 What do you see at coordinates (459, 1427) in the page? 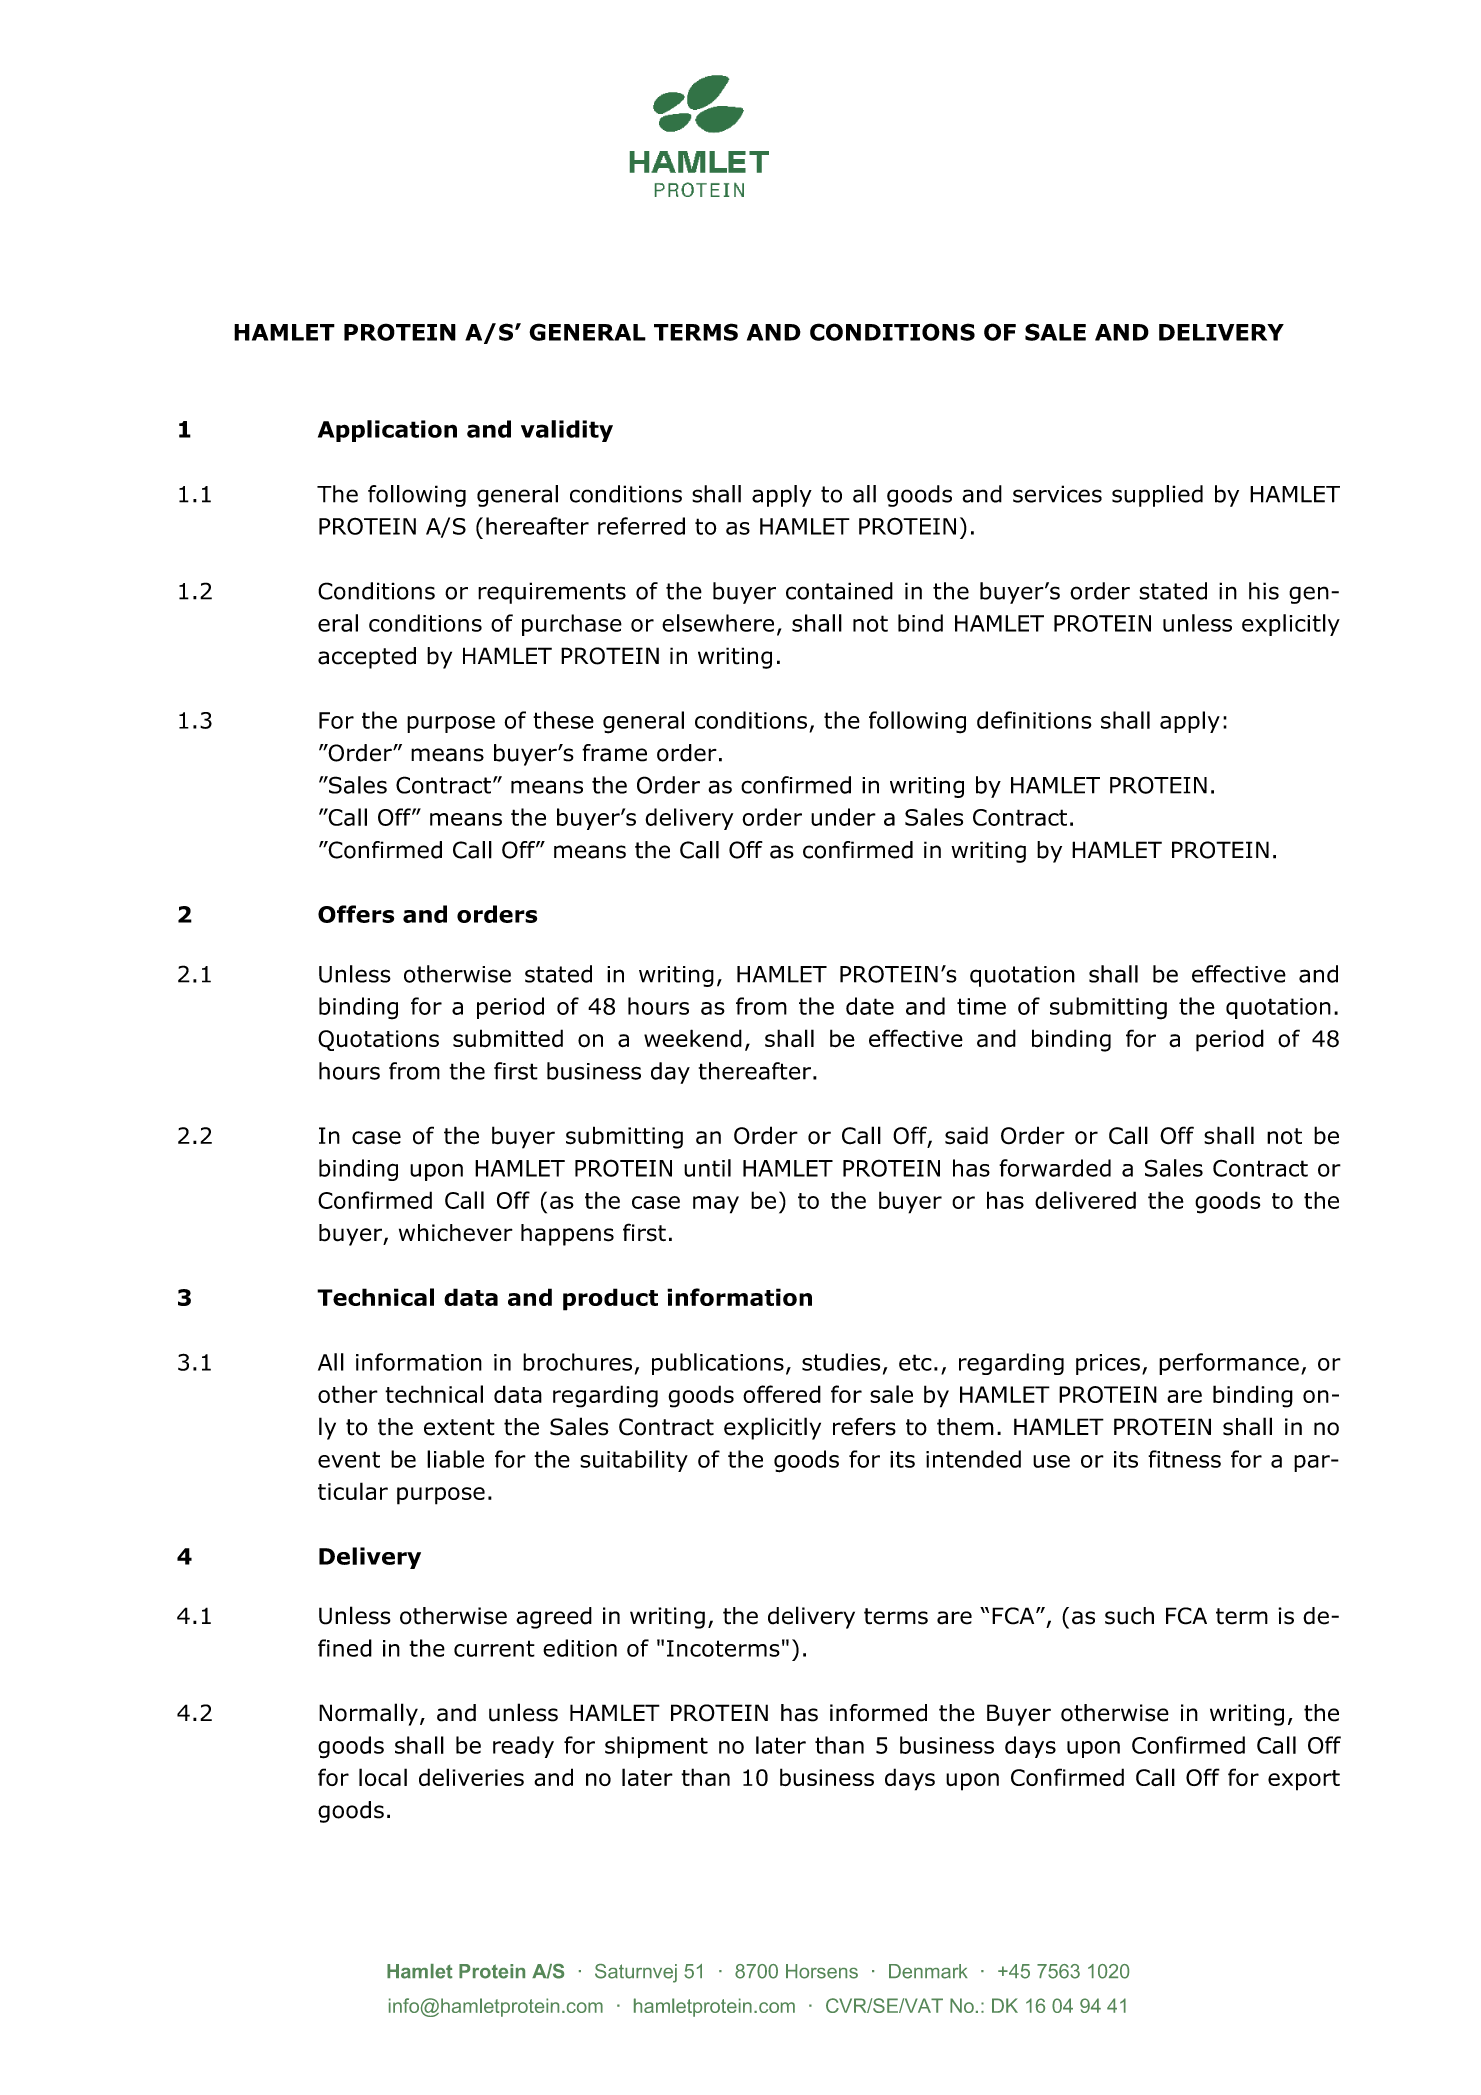
I see `extent` at bounding box center [459, 1427].
